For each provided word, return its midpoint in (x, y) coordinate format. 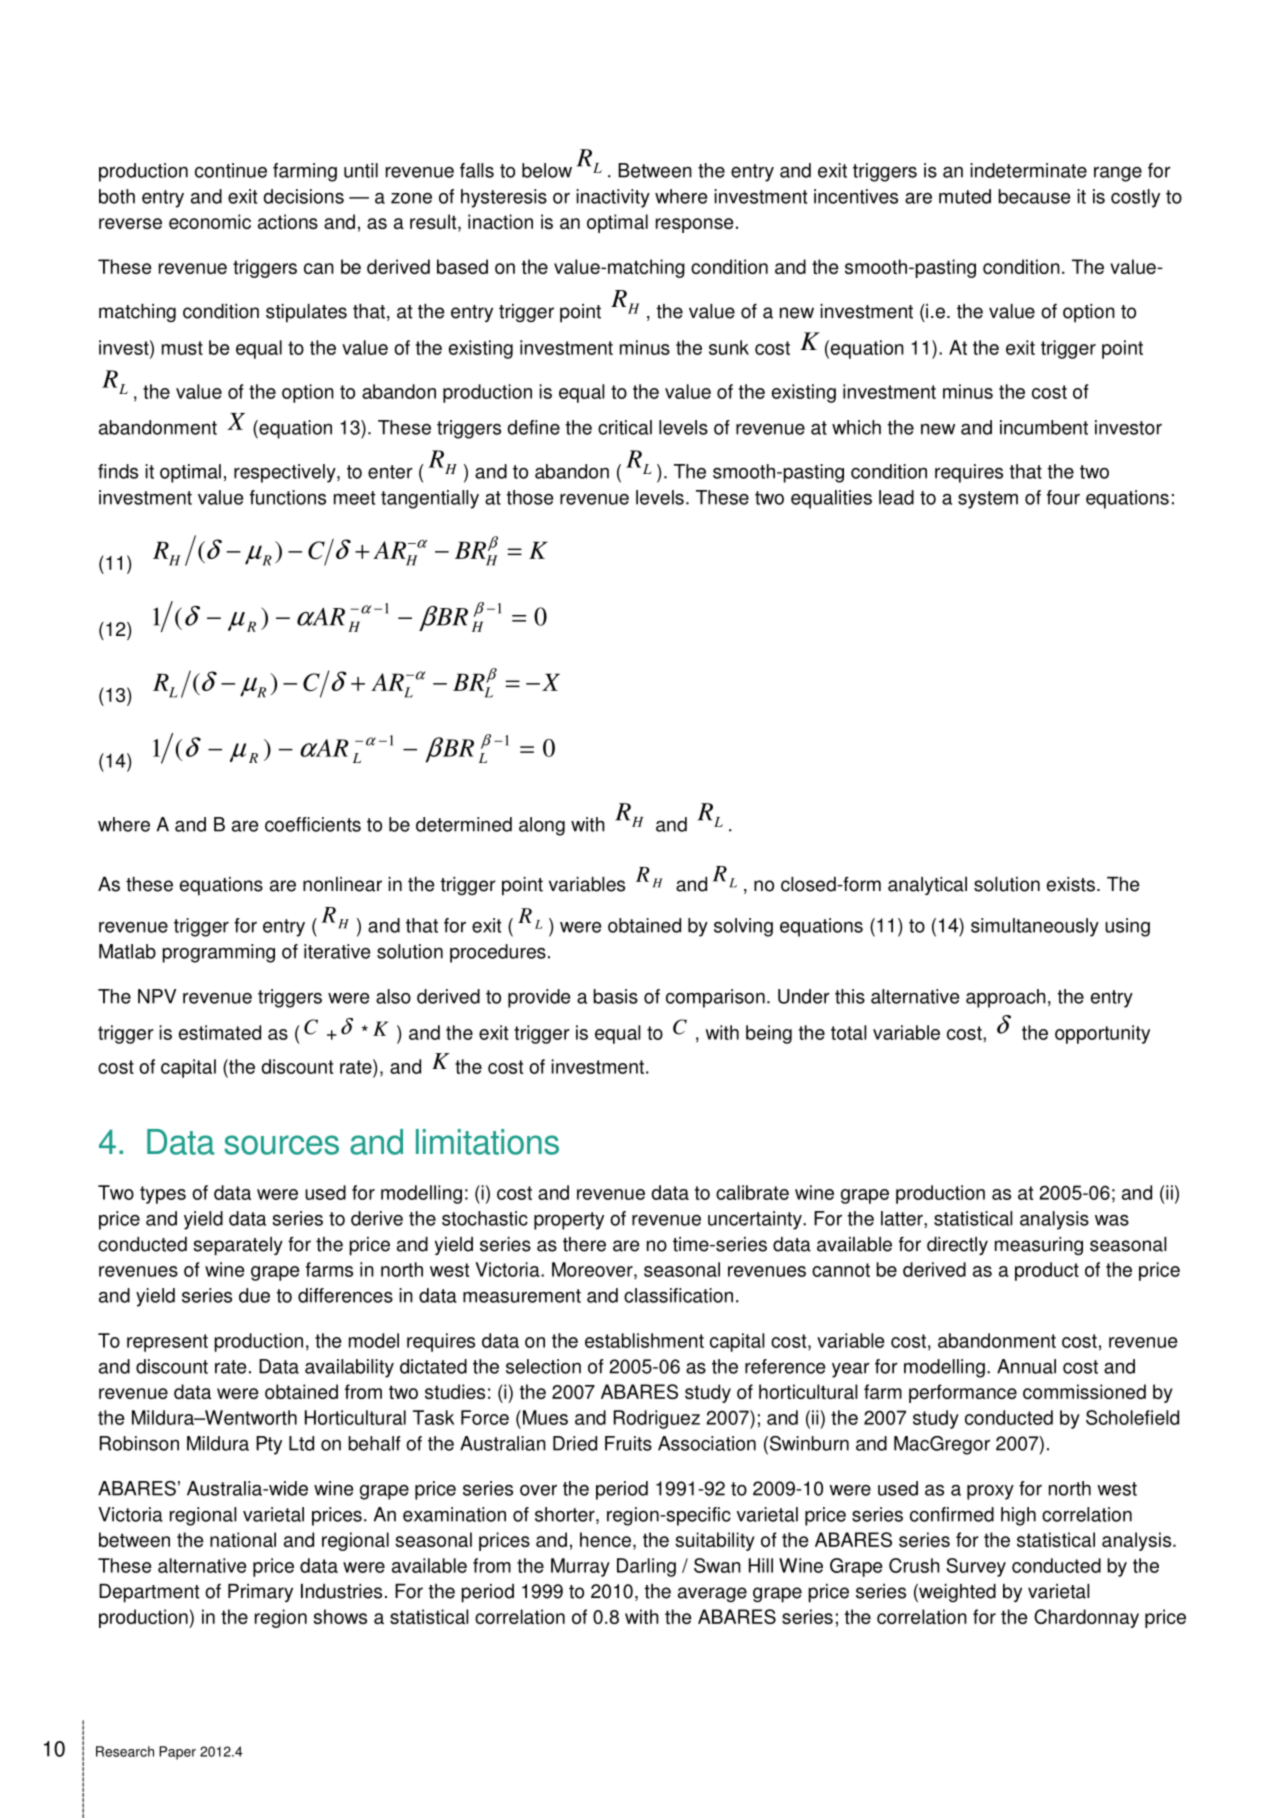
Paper (177, 1753)
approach (1006, 998)
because (1034, 196)
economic (210, 221)
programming (218, 953)
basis (615, 996)
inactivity (613, 198)
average (712, 1595)
